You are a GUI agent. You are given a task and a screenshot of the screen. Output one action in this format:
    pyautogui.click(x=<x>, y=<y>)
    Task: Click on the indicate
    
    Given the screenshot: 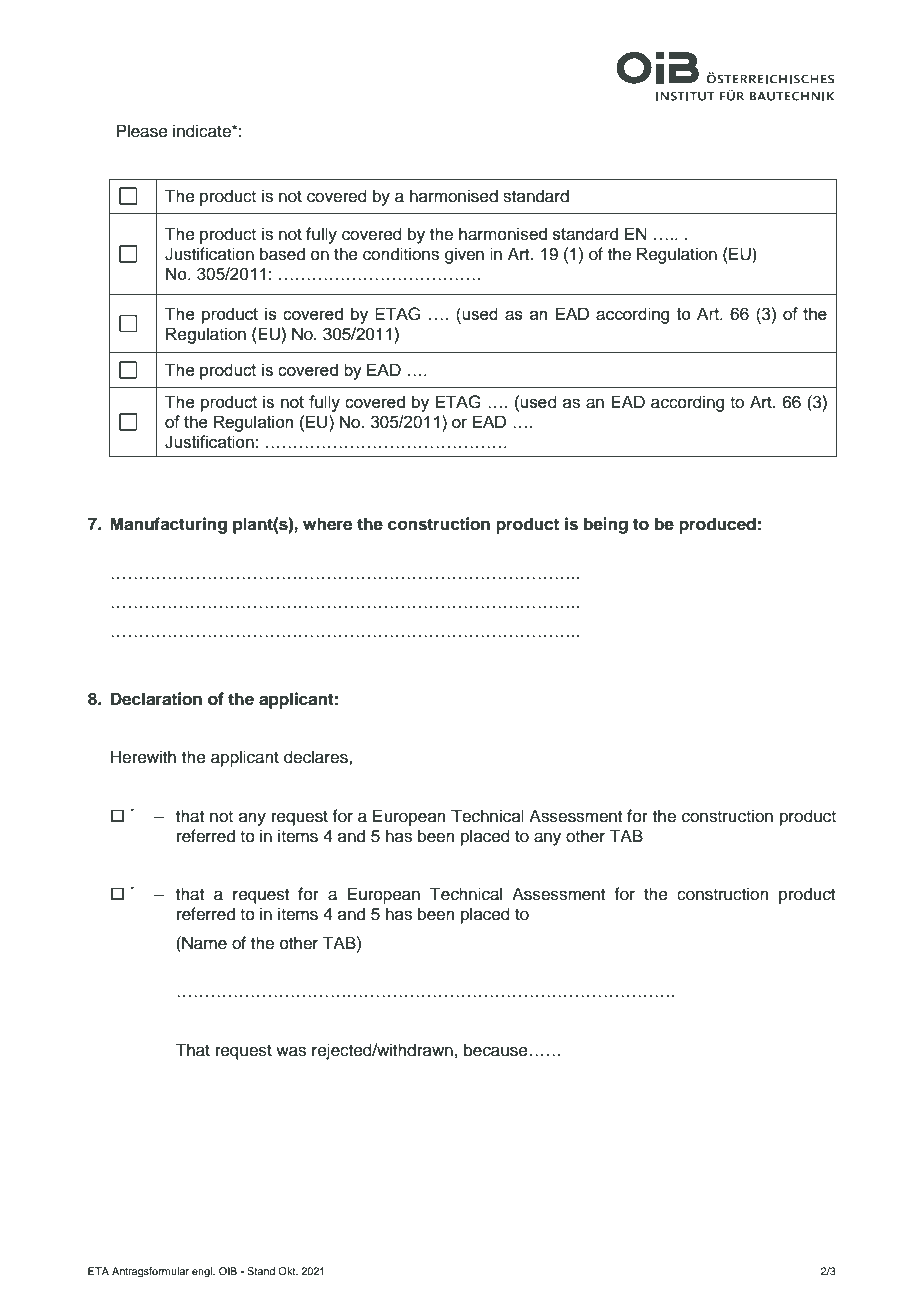 What is the action you would take?
    pyautogui.click(x=203, y=131)
